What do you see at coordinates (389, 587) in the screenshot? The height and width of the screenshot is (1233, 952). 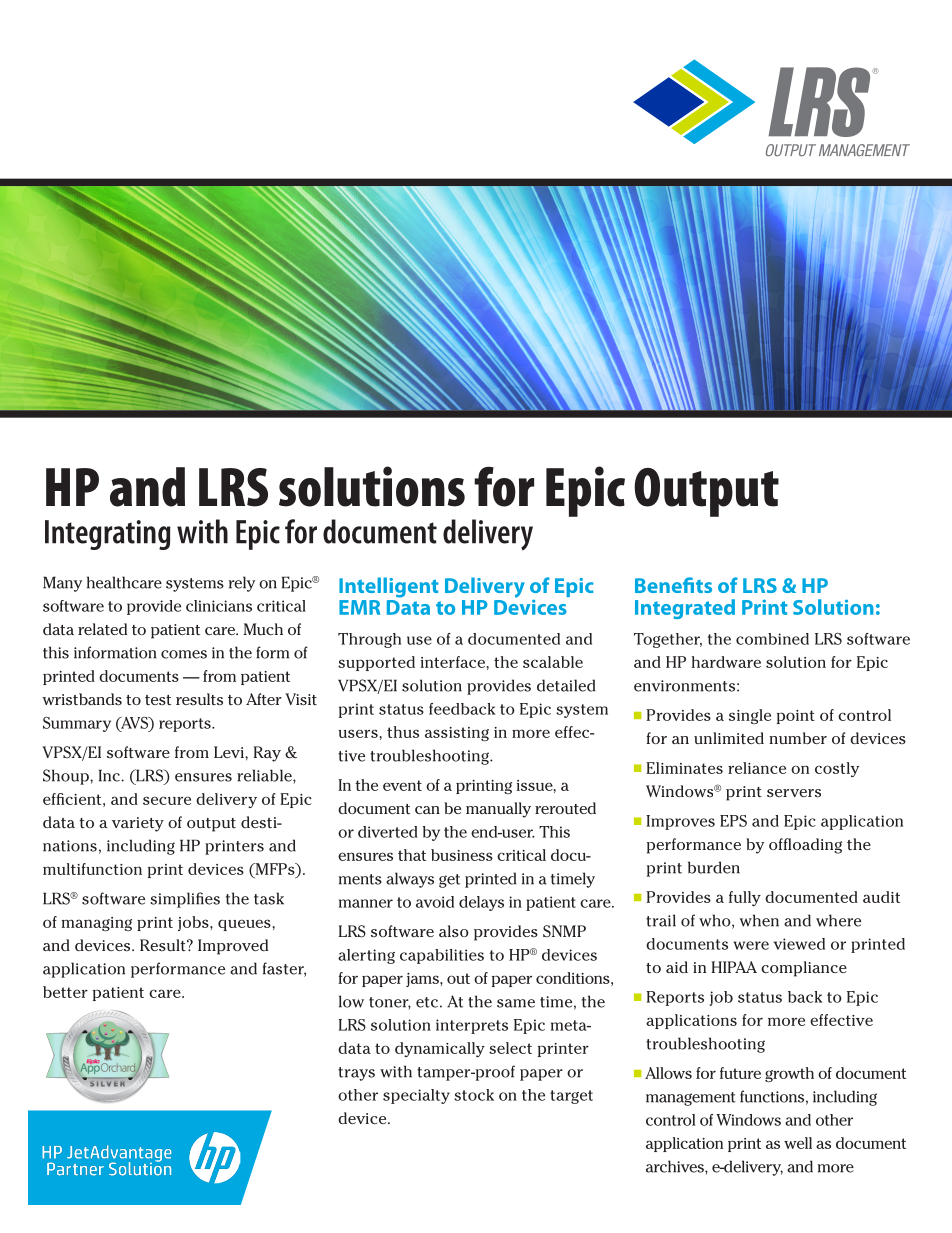 I see `Intelligent` at bounding box center [389, 587].
